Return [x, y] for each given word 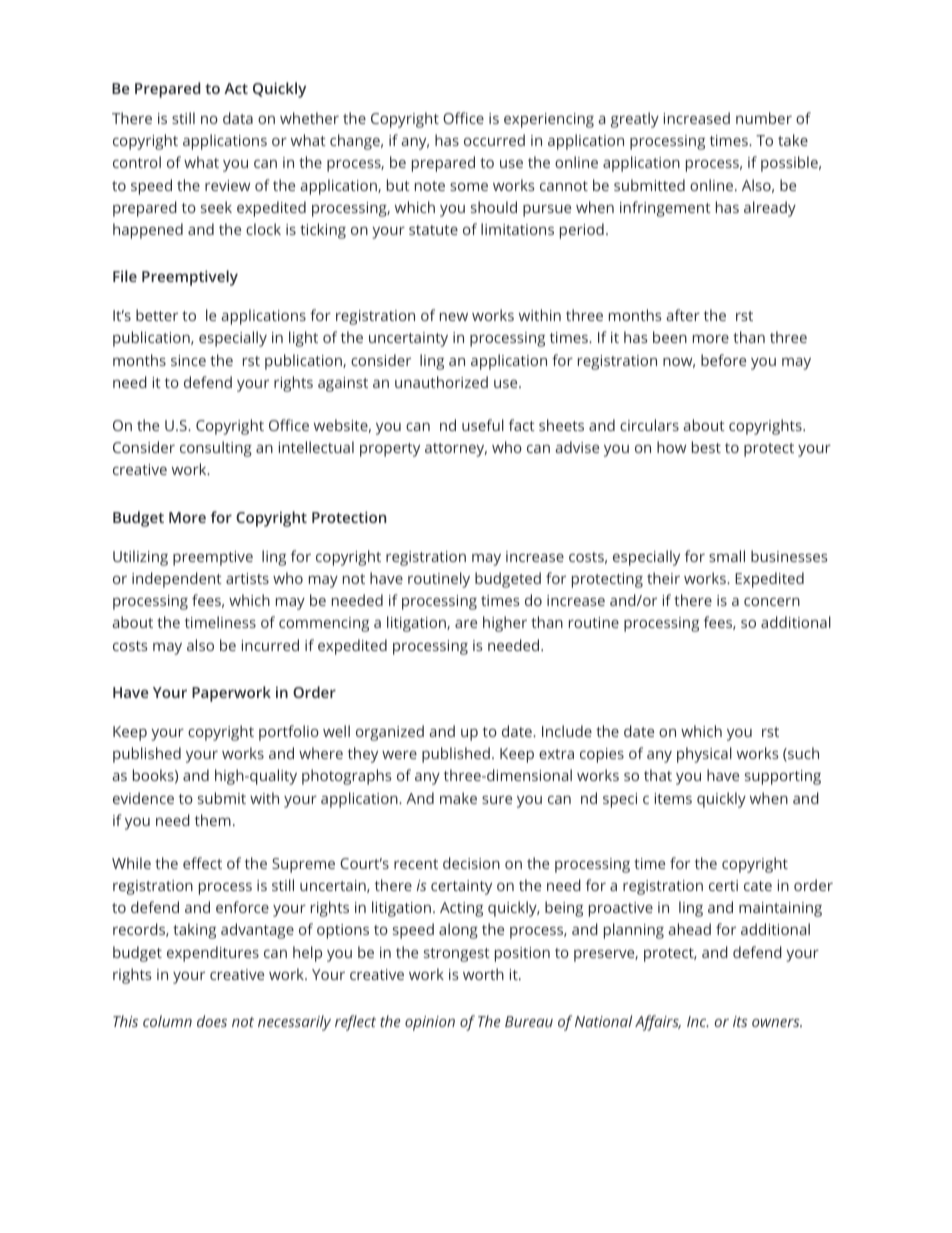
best [706, 447]
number [764, 118]
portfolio [289, 733]
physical [704, 755]
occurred [494, 140]
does [212, 1021]
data [238, 118]
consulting [216, 449]
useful [483, 425]
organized [390, 733]
